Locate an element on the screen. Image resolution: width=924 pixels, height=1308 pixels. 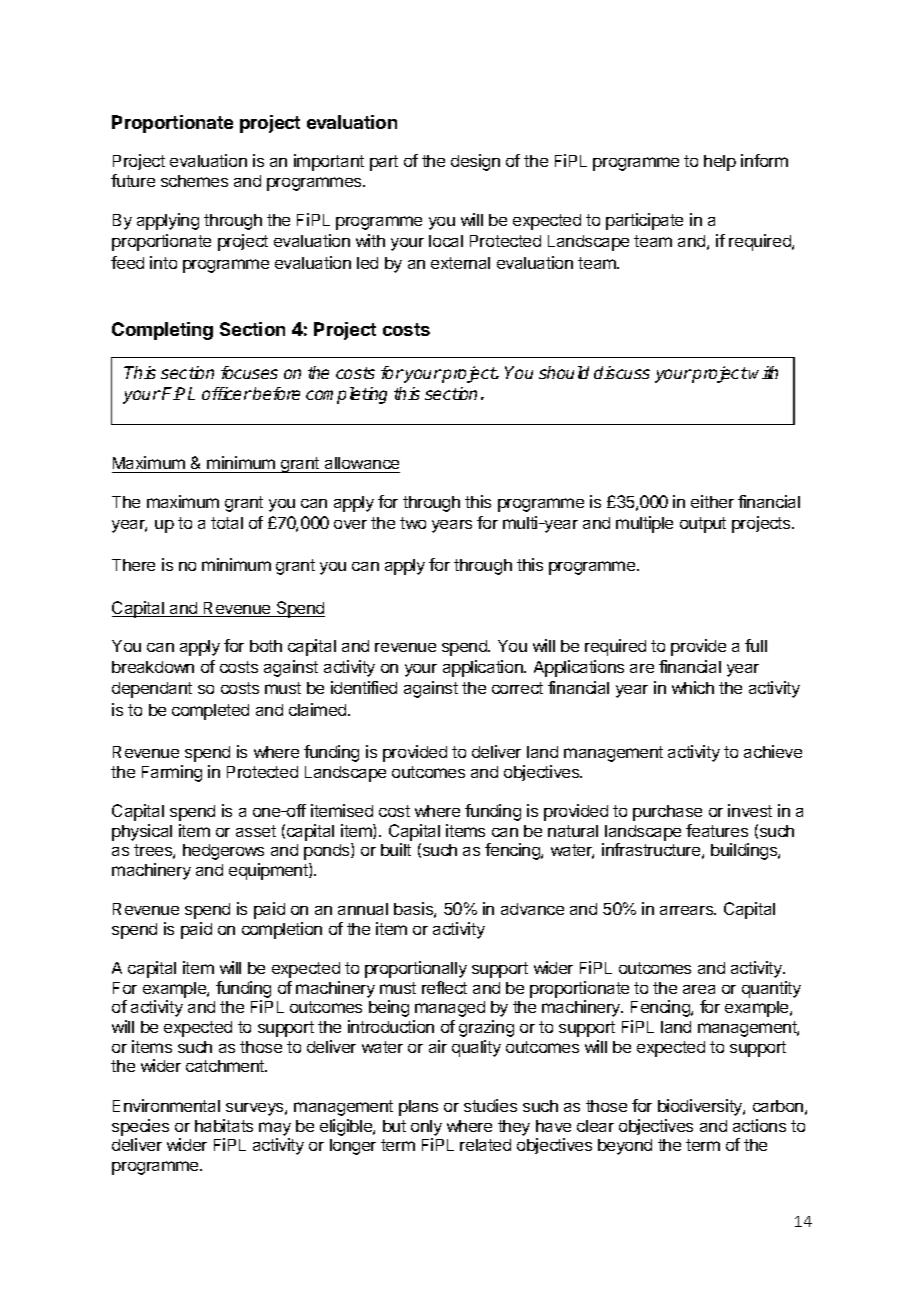
arrears is located at coordinates (688, 910).
